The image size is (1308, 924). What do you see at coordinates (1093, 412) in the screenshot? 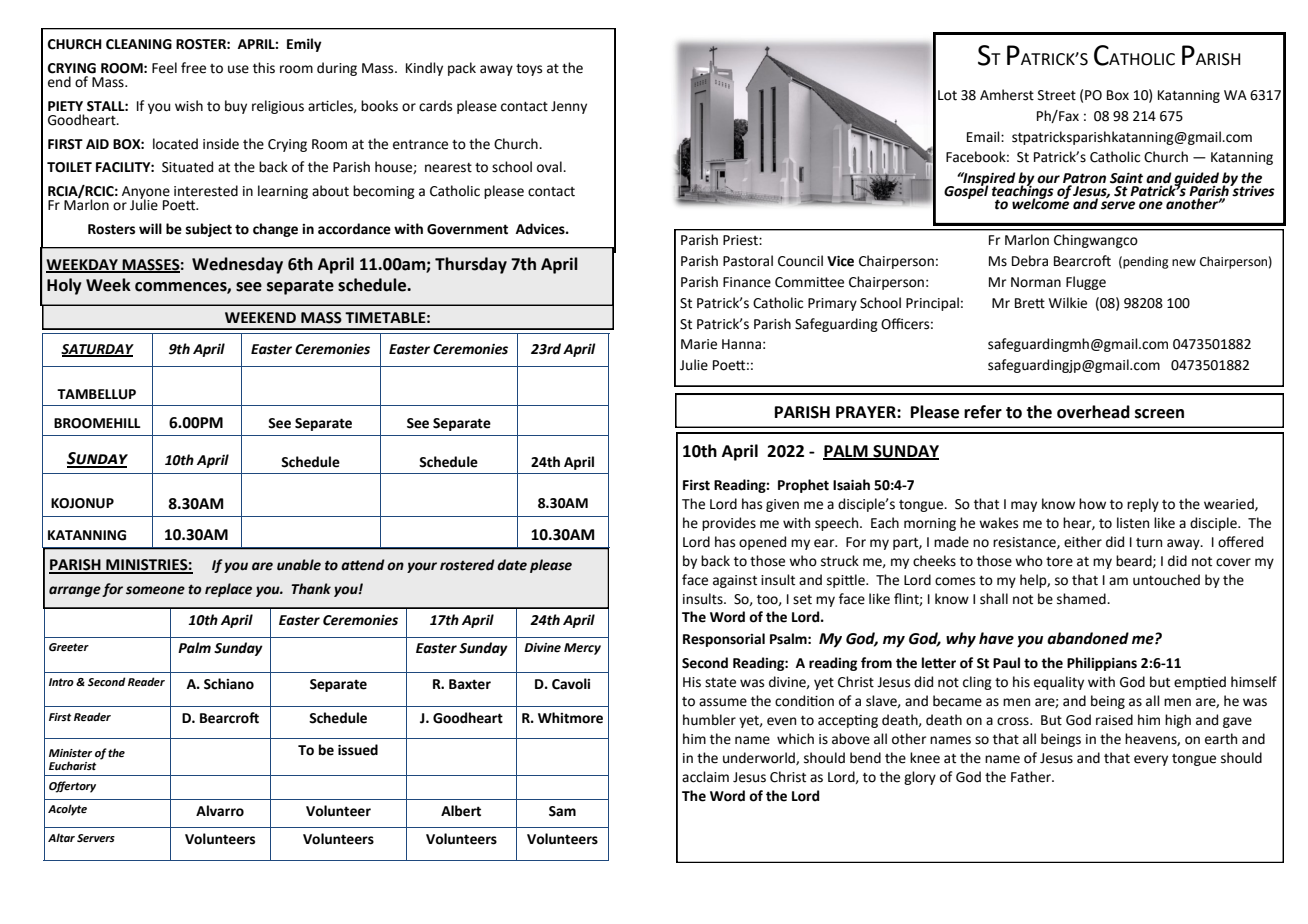
I see `overhead` at bounding box center [1093, 412].
